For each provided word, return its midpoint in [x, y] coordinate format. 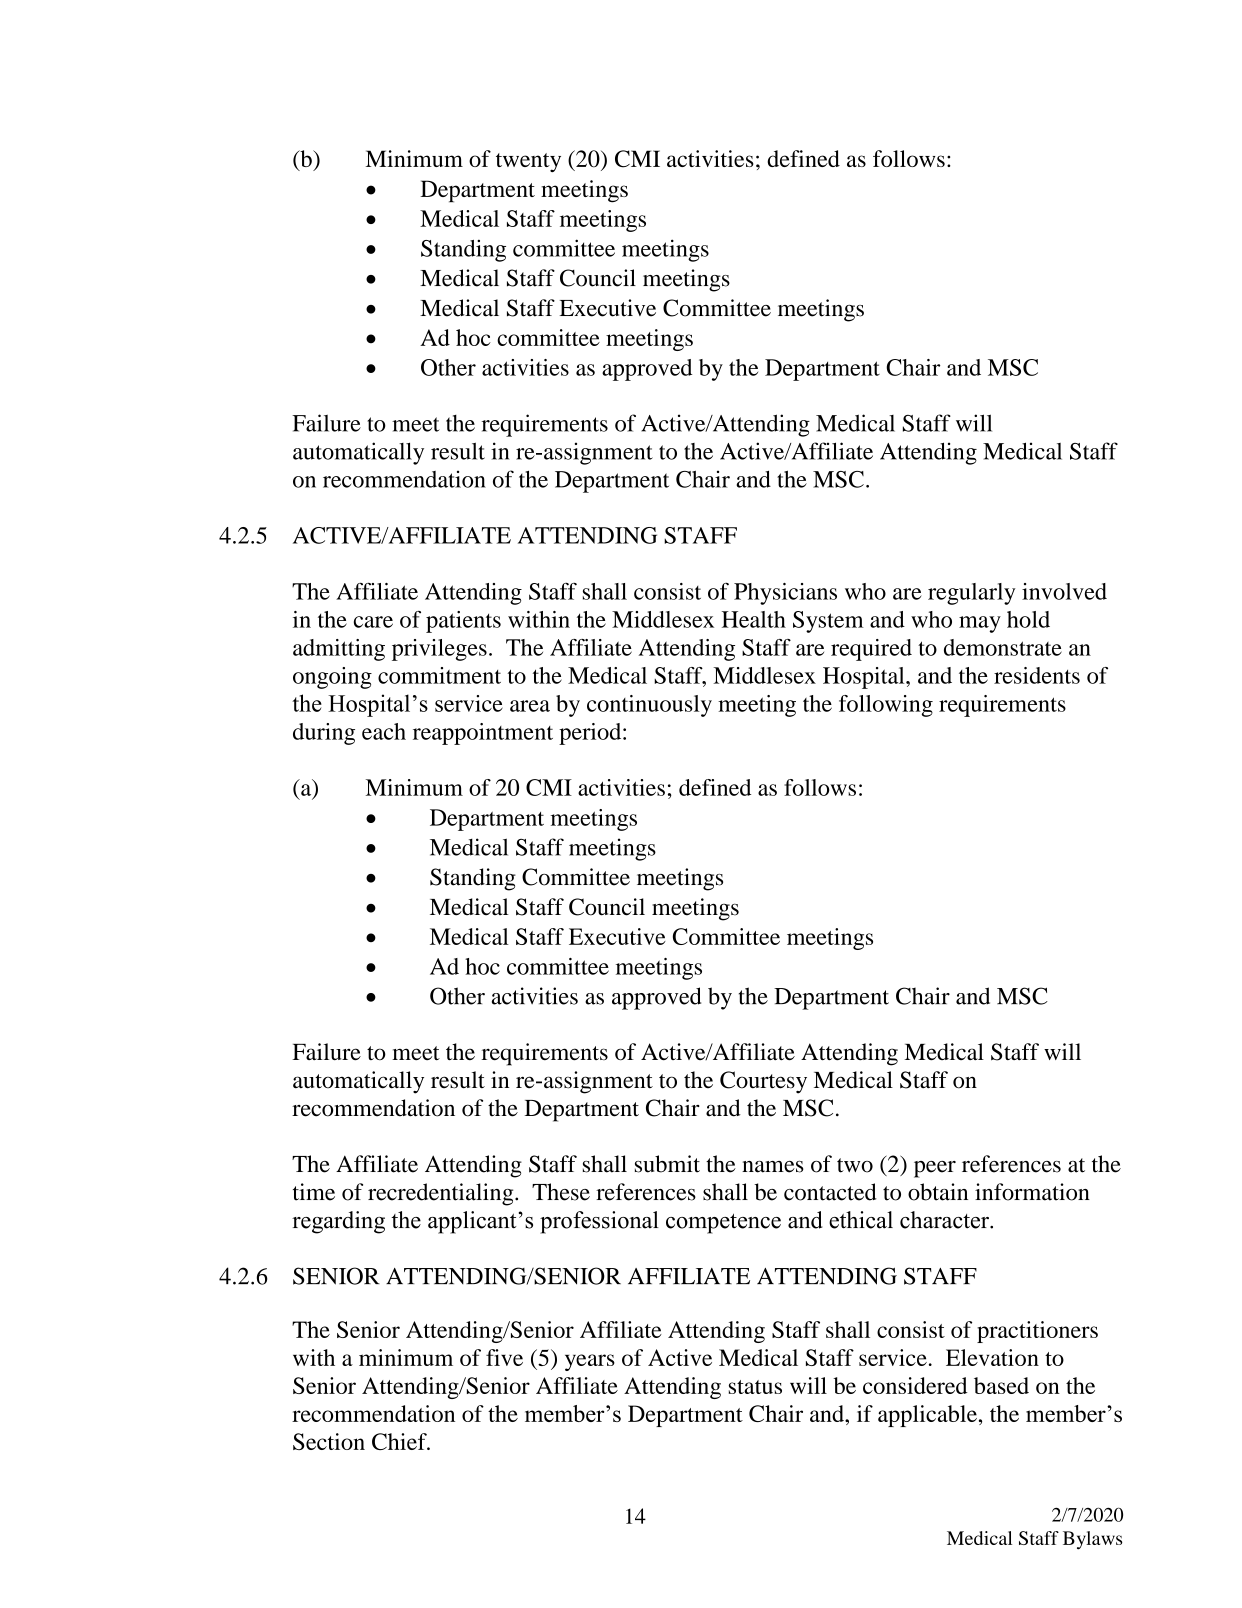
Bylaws [1092, 1540]
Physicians [785, 594]
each [384, 731]
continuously [649, 706]
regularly [972, 594]
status [755, 1387]
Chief [400, 1441]
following [886, 706]
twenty [528, 162]
